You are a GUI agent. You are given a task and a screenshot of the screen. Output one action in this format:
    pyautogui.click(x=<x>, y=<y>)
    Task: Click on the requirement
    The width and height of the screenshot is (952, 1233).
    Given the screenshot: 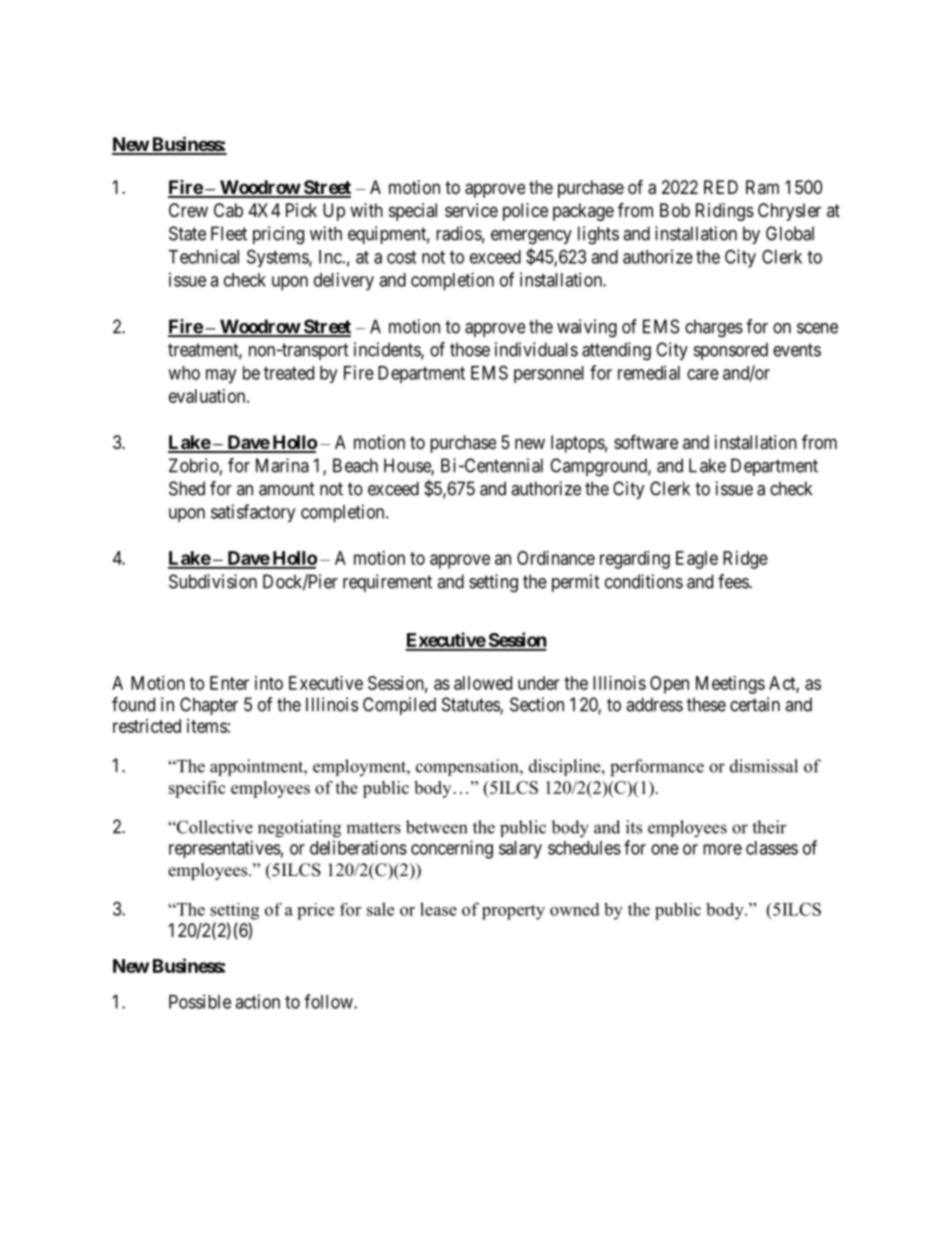 What is the action you would take?
    pyautogui.click(x=387, y=583)
